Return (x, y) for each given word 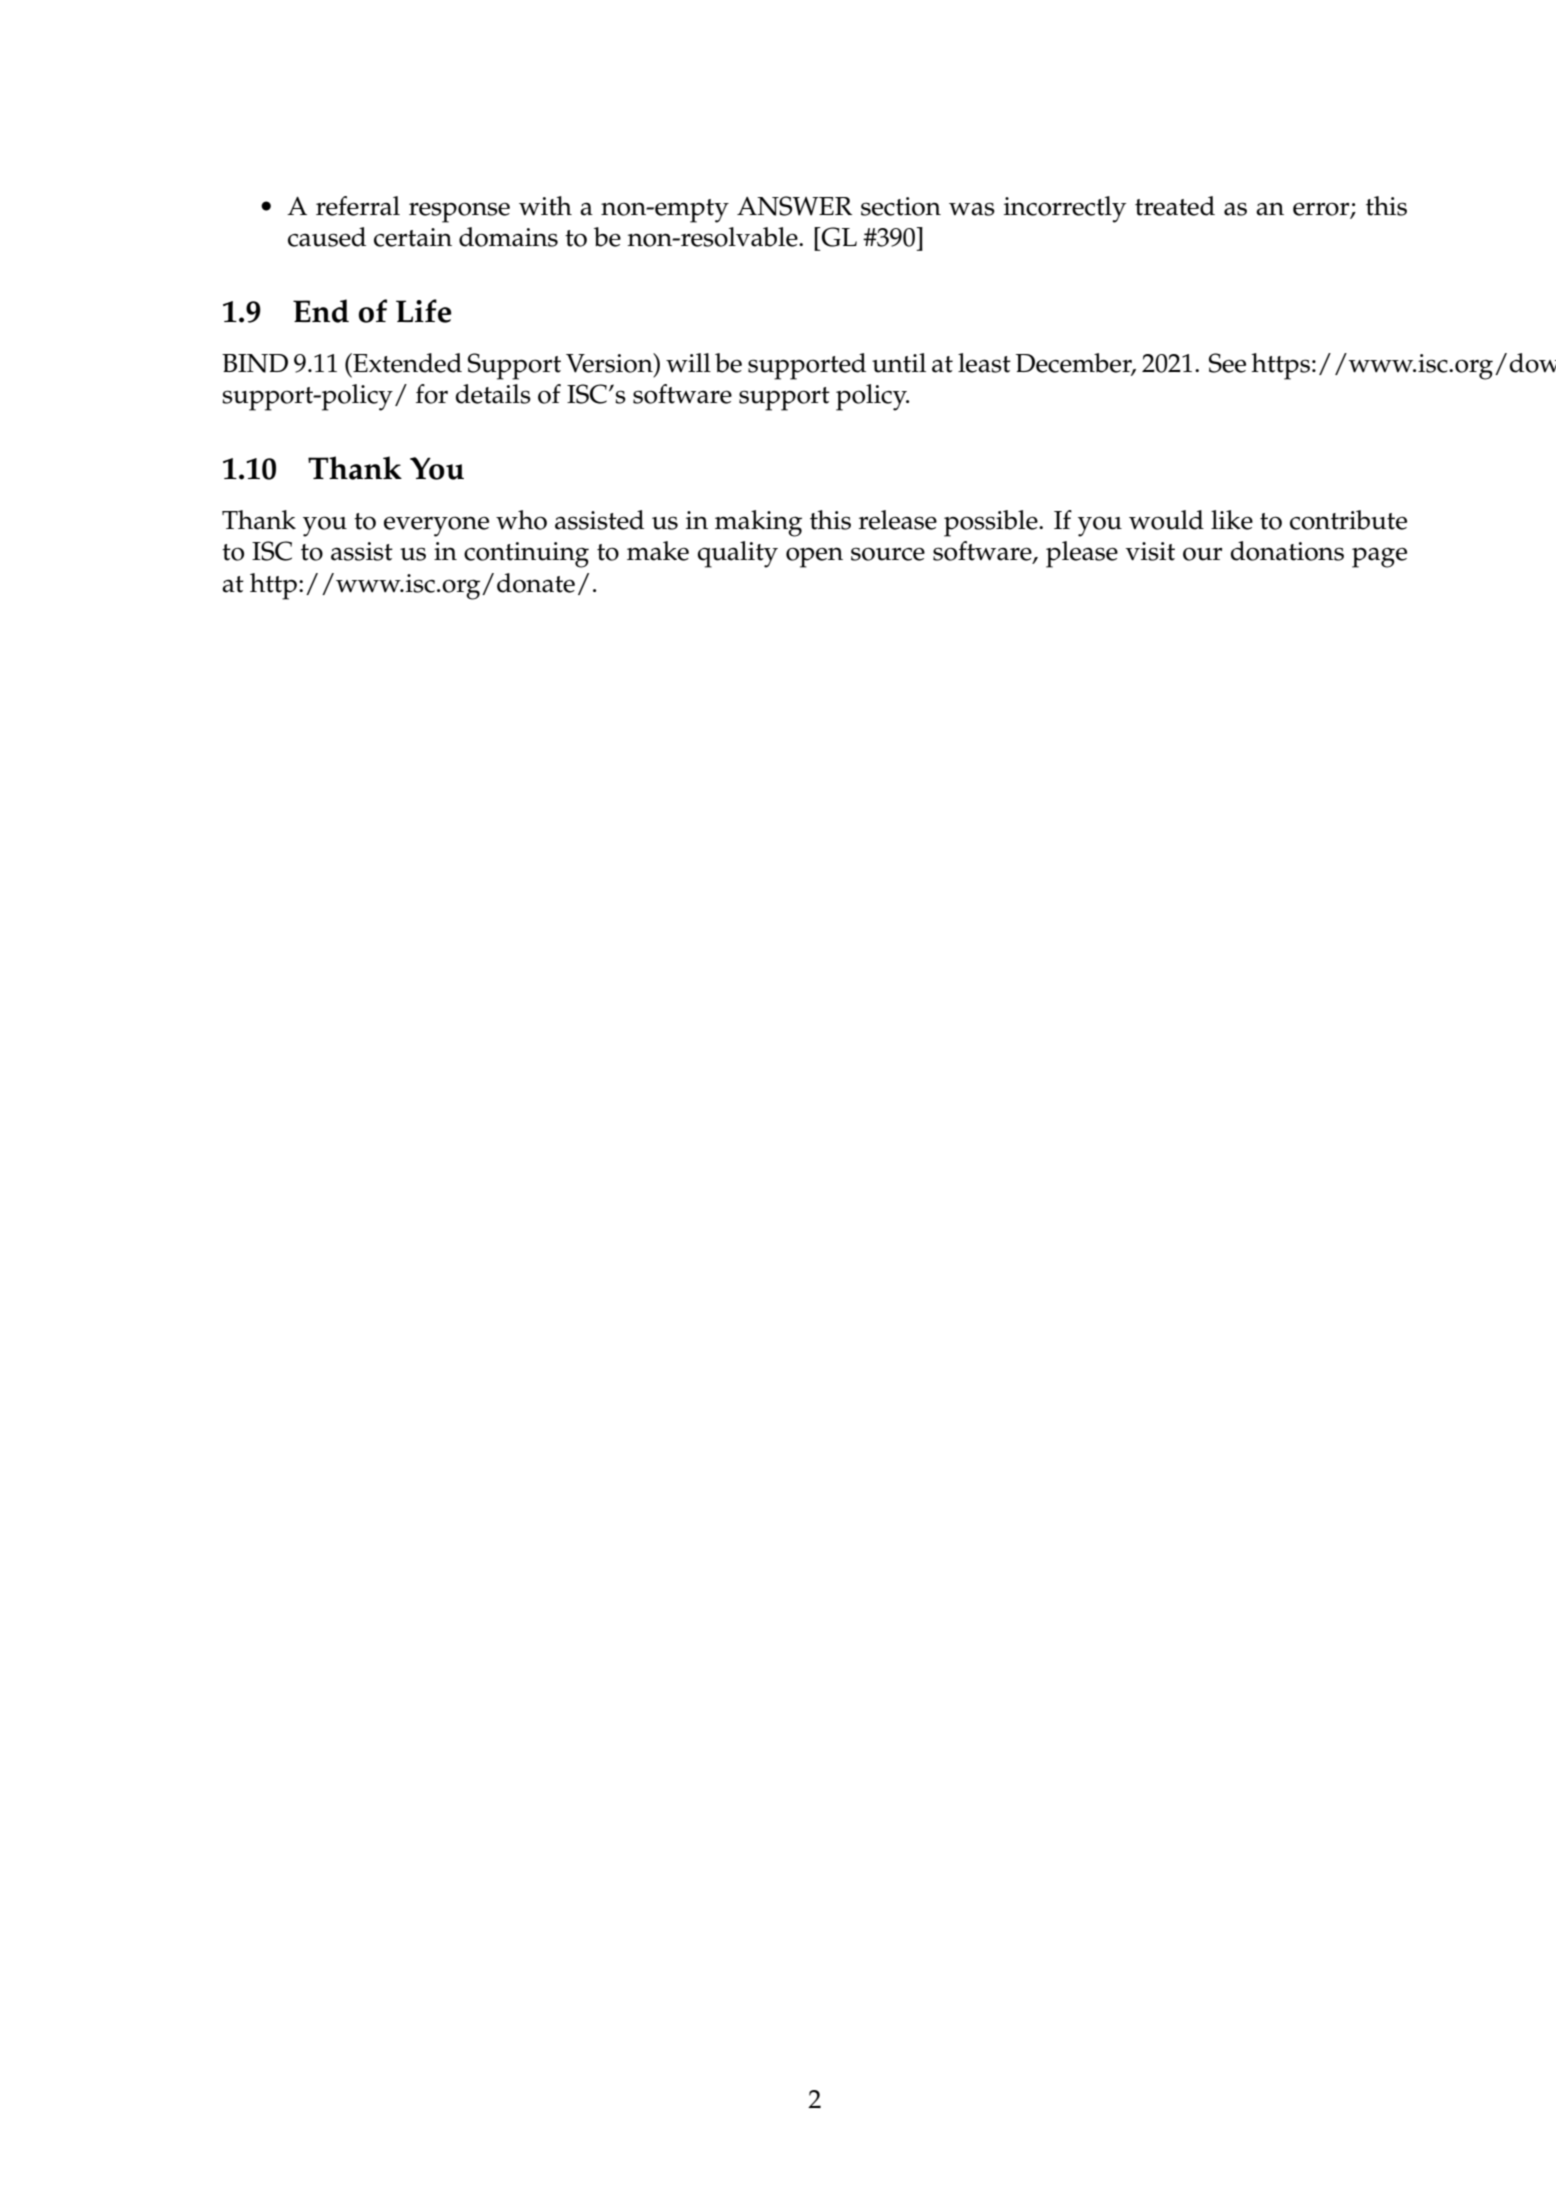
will (688, 362)
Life (424, 311)
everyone (436, 526)
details (493, 394)
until (899, 363)
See (1227, 363)
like (1232, 520)
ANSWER (794, 206)
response (459, 212)
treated (1175, 206)
